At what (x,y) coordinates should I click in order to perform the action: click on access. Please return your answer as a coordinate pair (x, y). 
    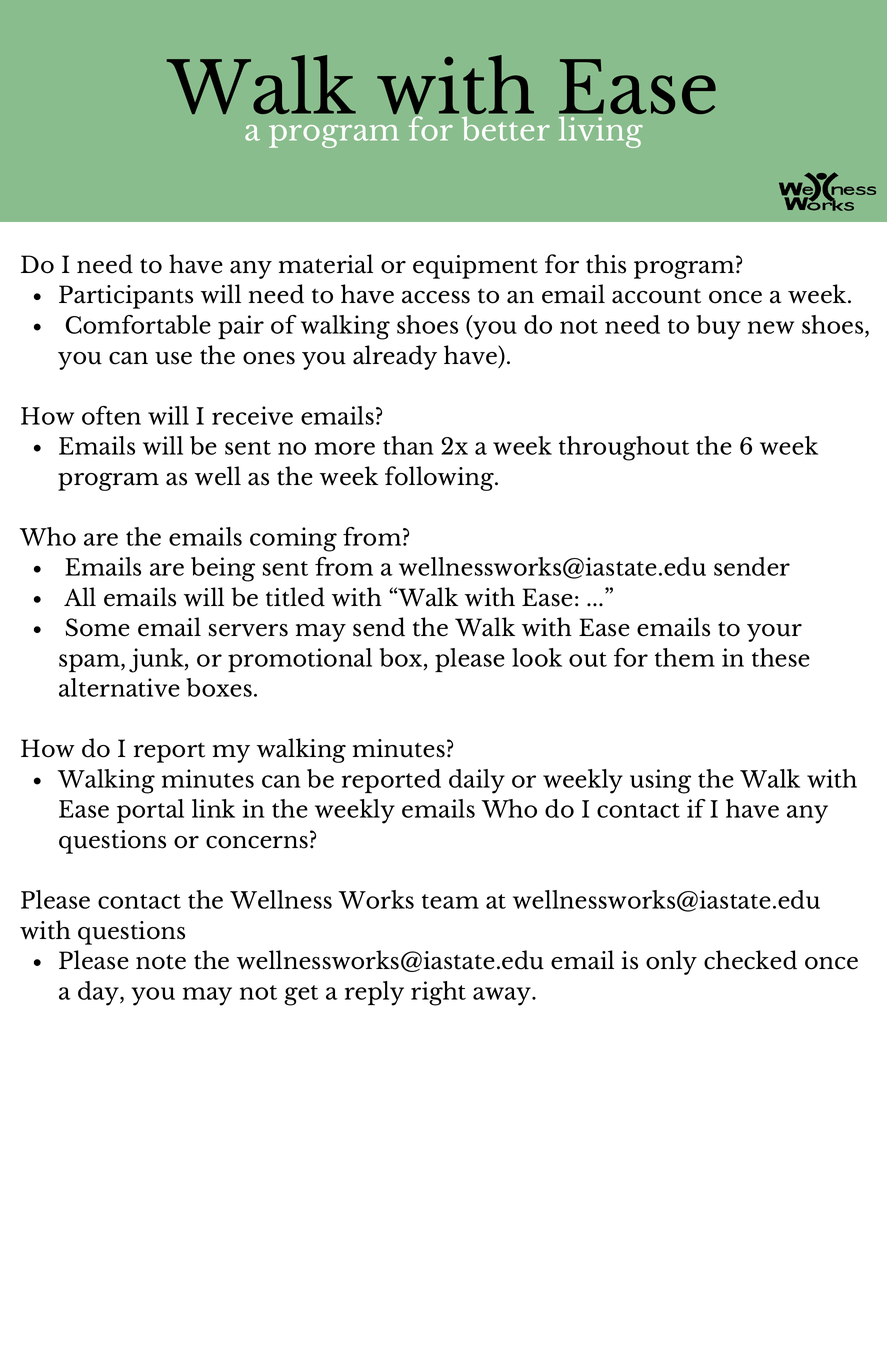
    Looking at the image, I should click on (436, 297).
